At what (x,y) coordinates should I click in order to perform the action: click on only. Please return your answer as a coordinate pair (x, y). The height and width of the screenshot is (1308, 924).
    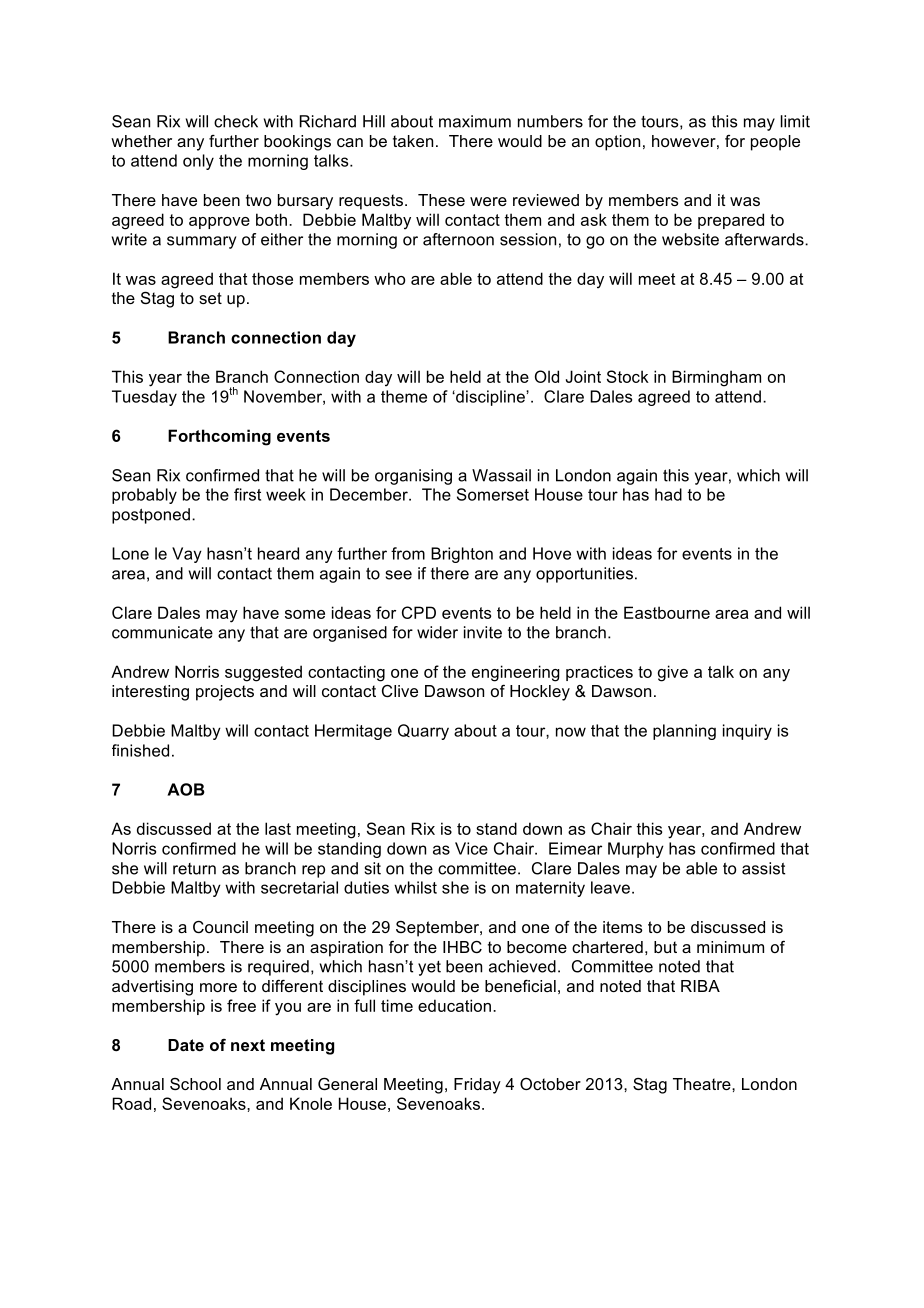
    Looking at the image, I should click on (198, 162).
